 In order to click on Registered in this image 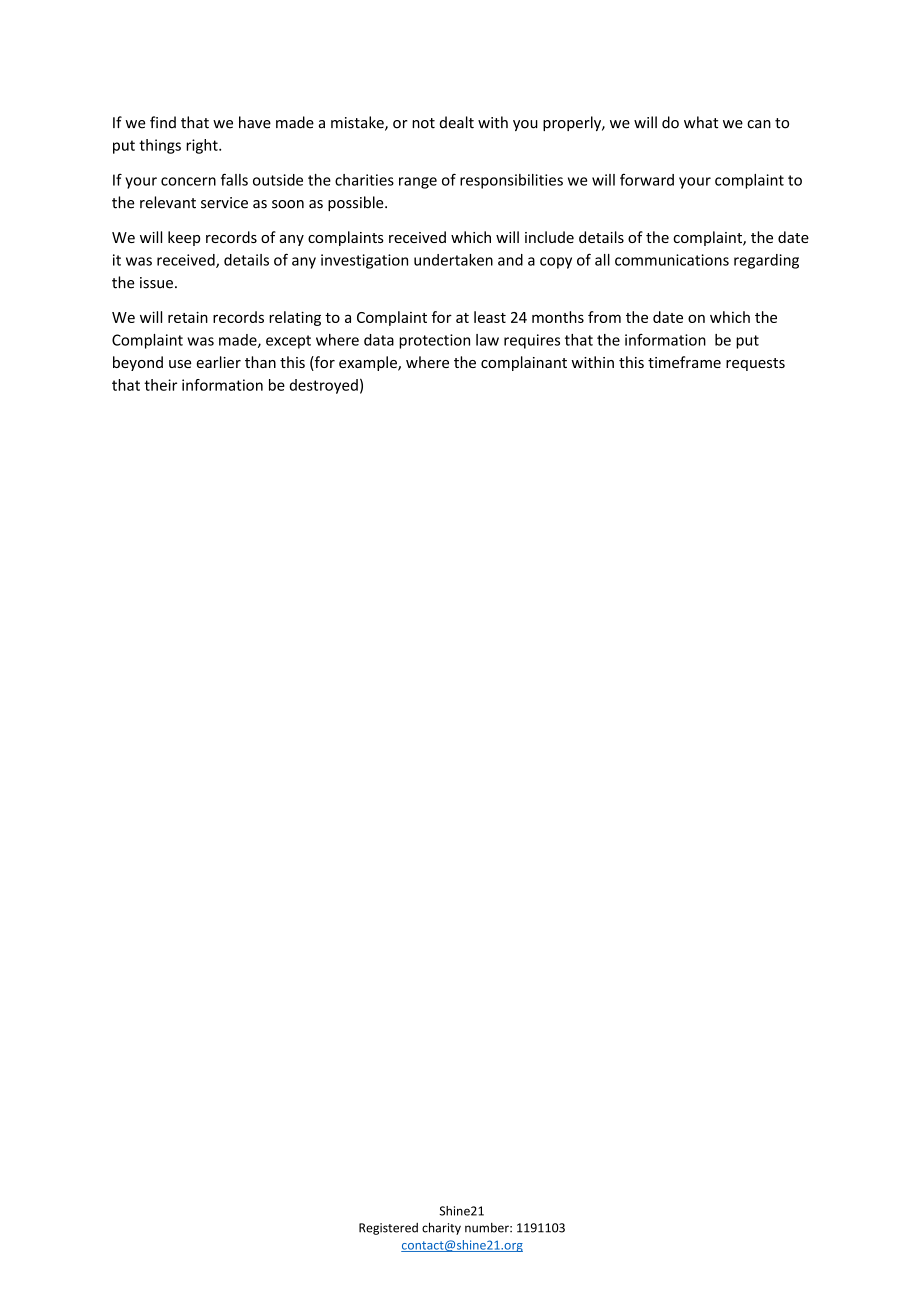, I will do `click(388, 1229)`.
